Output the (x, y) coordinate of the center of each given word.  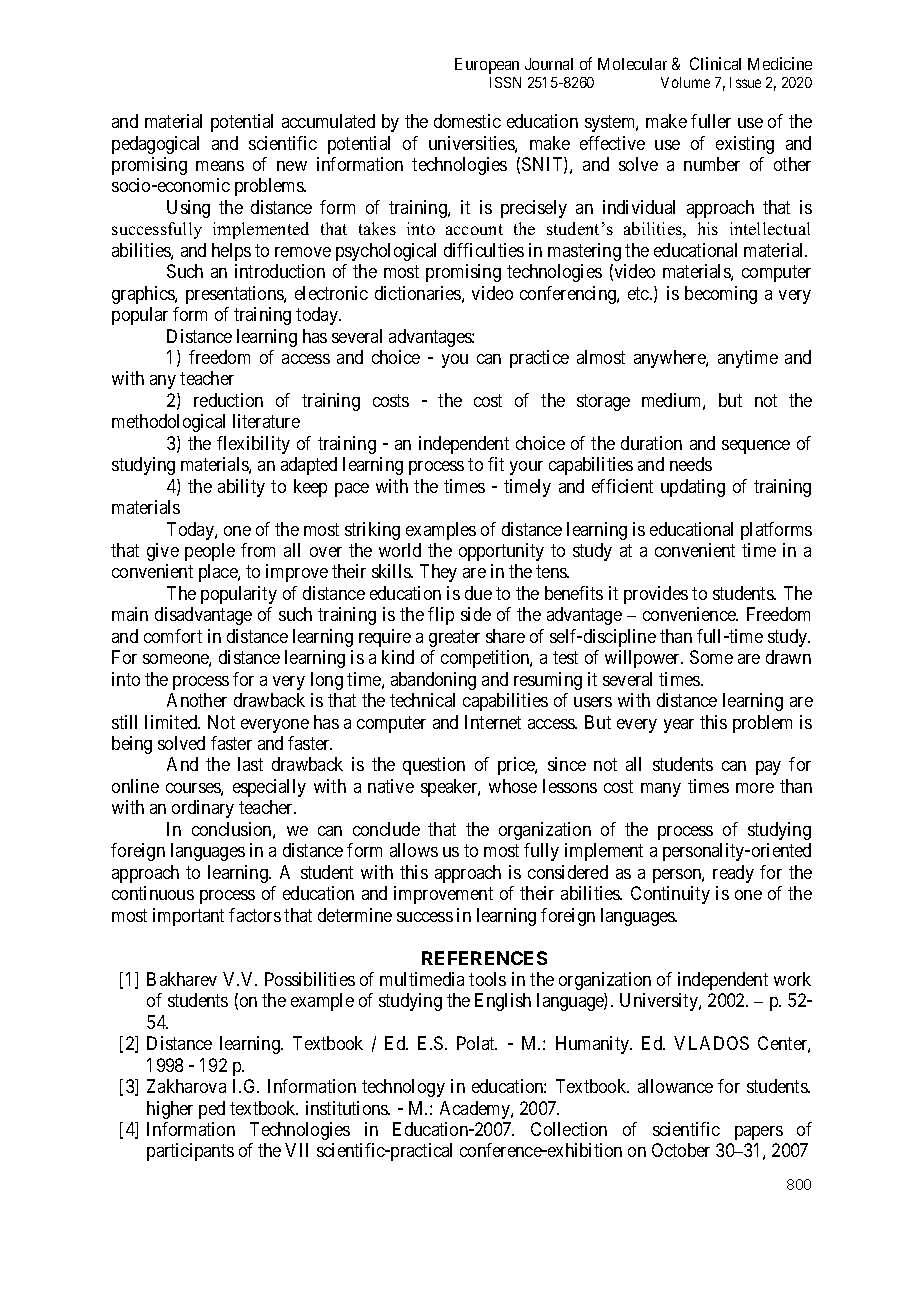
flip (441, 616)
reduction (228, 400)
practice (539, 359)
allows (414, 850)
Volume (685, 82)
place (219, 573)
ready (733, 874)
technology (403, 1088)
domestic (467, 121)
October (681, 1150)
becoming (721, 295)
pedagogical (155, 145)
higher (170, 1110)
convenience (690, 614)
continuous (153, 893)
